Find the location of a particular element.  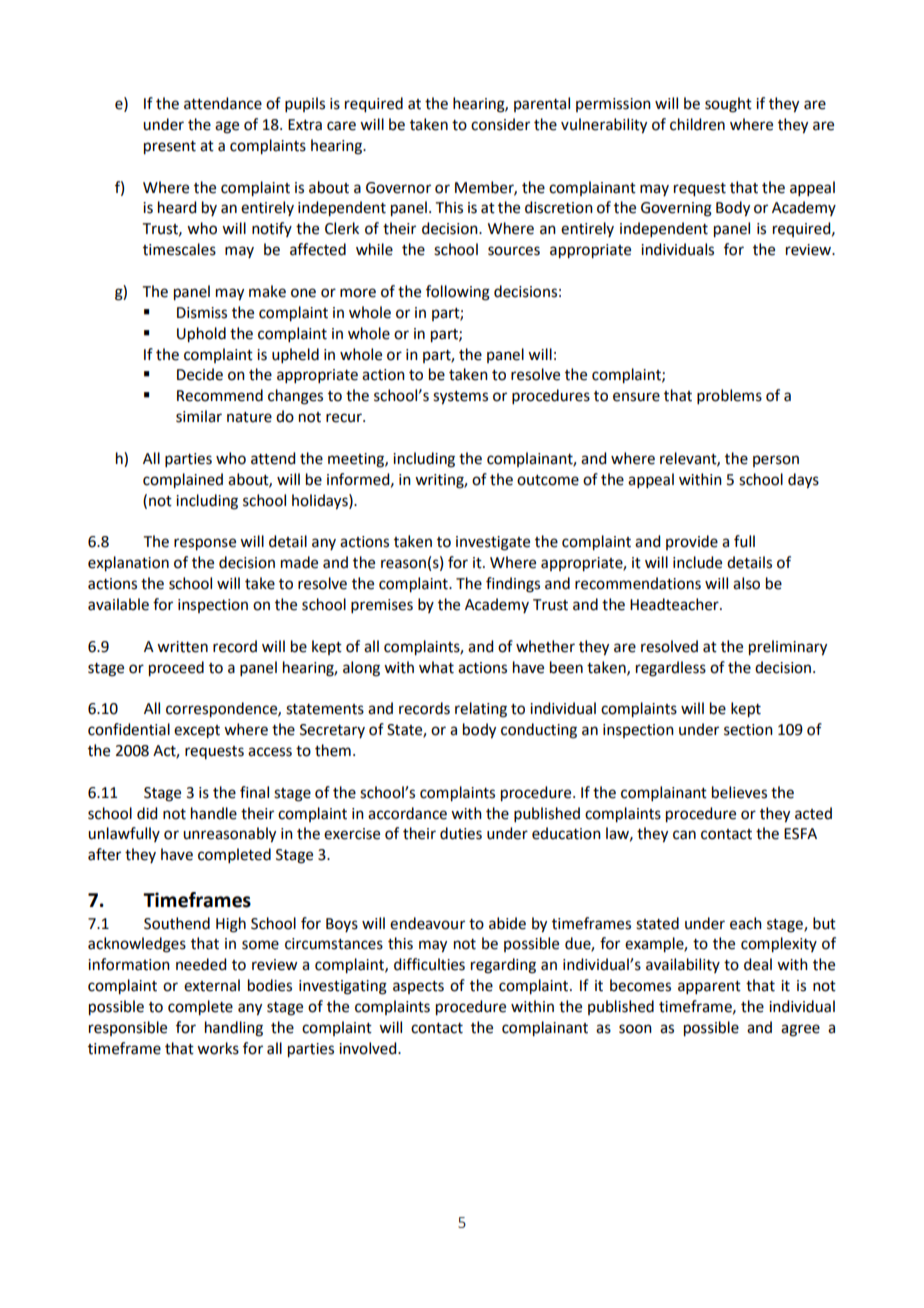

relating is located at coordinates (481, 710).
